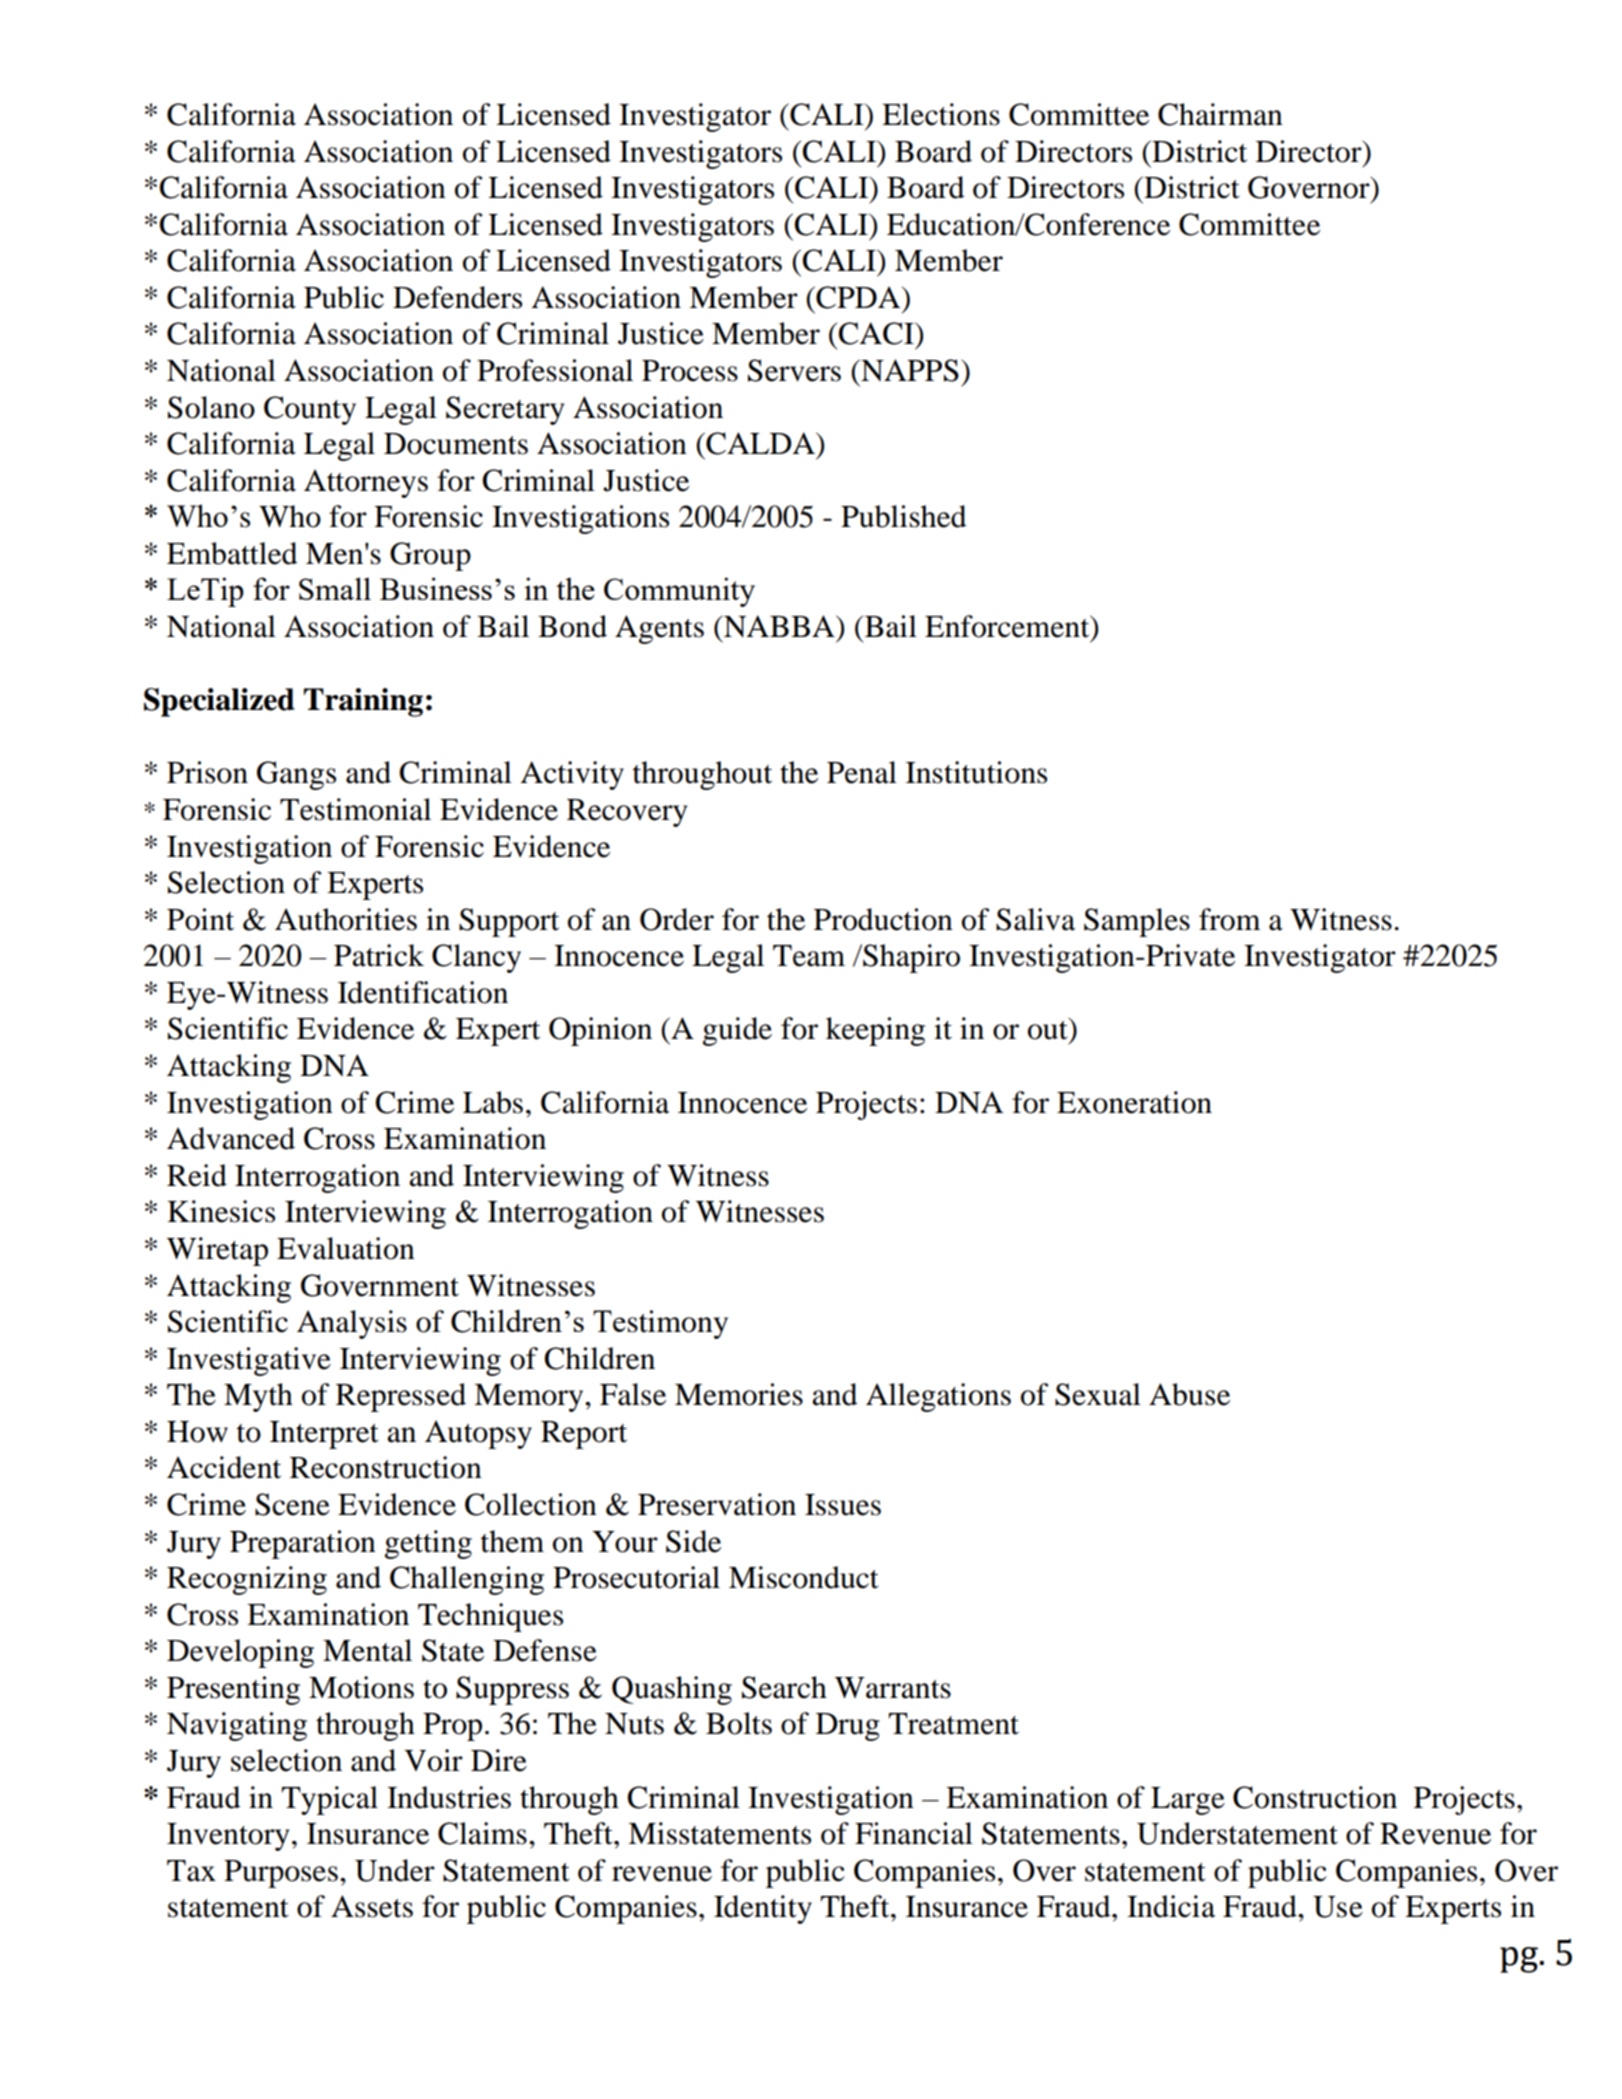 The height and width of the screenshot is (2099, 1622). Describe the element at coordinates (457, 297) in the screenshot. I see `Defenders` at that location.
